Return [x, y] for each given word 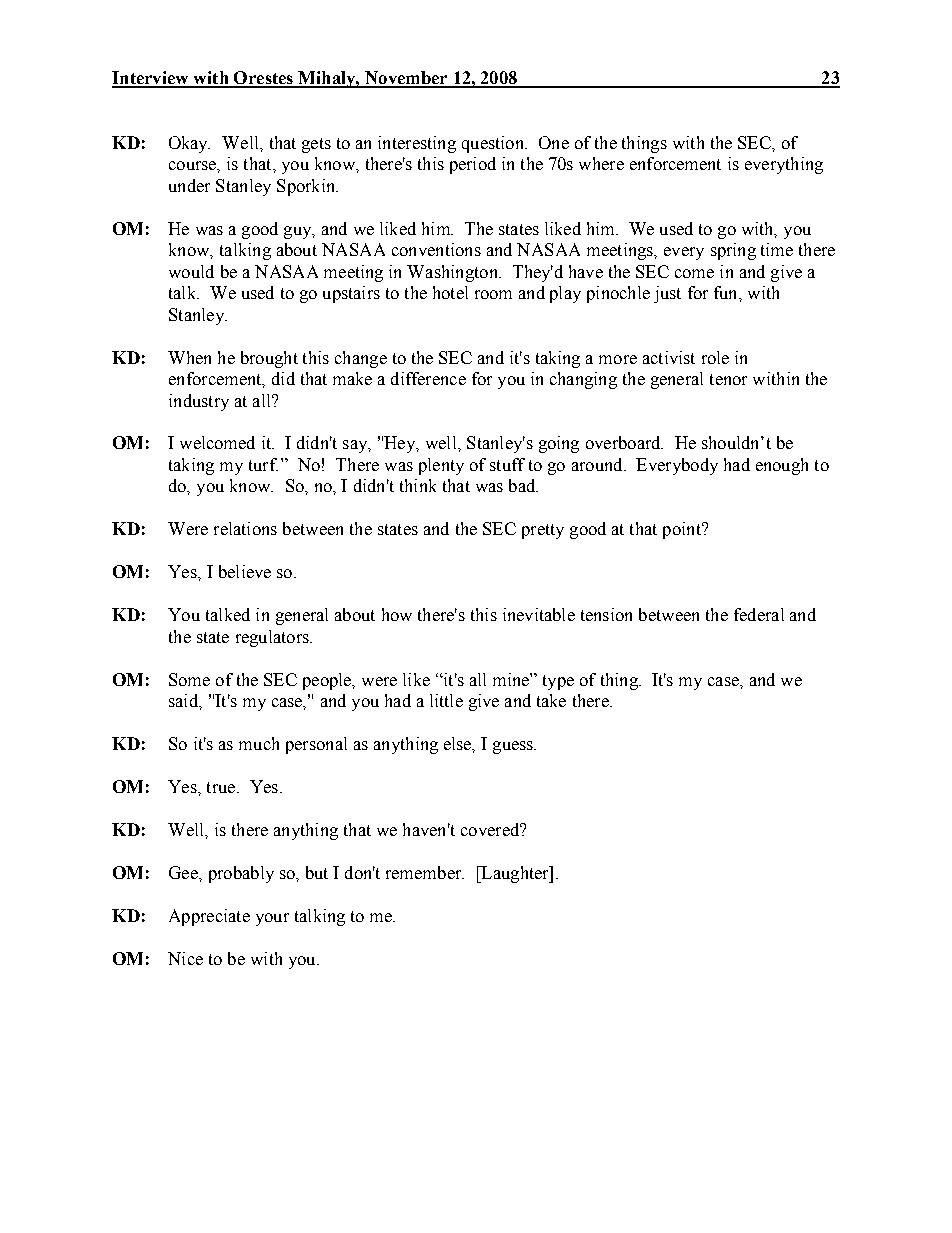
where [601, 163]
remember [425, 872]
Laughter [515, 874]
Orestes [263, 79]
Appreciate [209, 917]
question [494, 144]
